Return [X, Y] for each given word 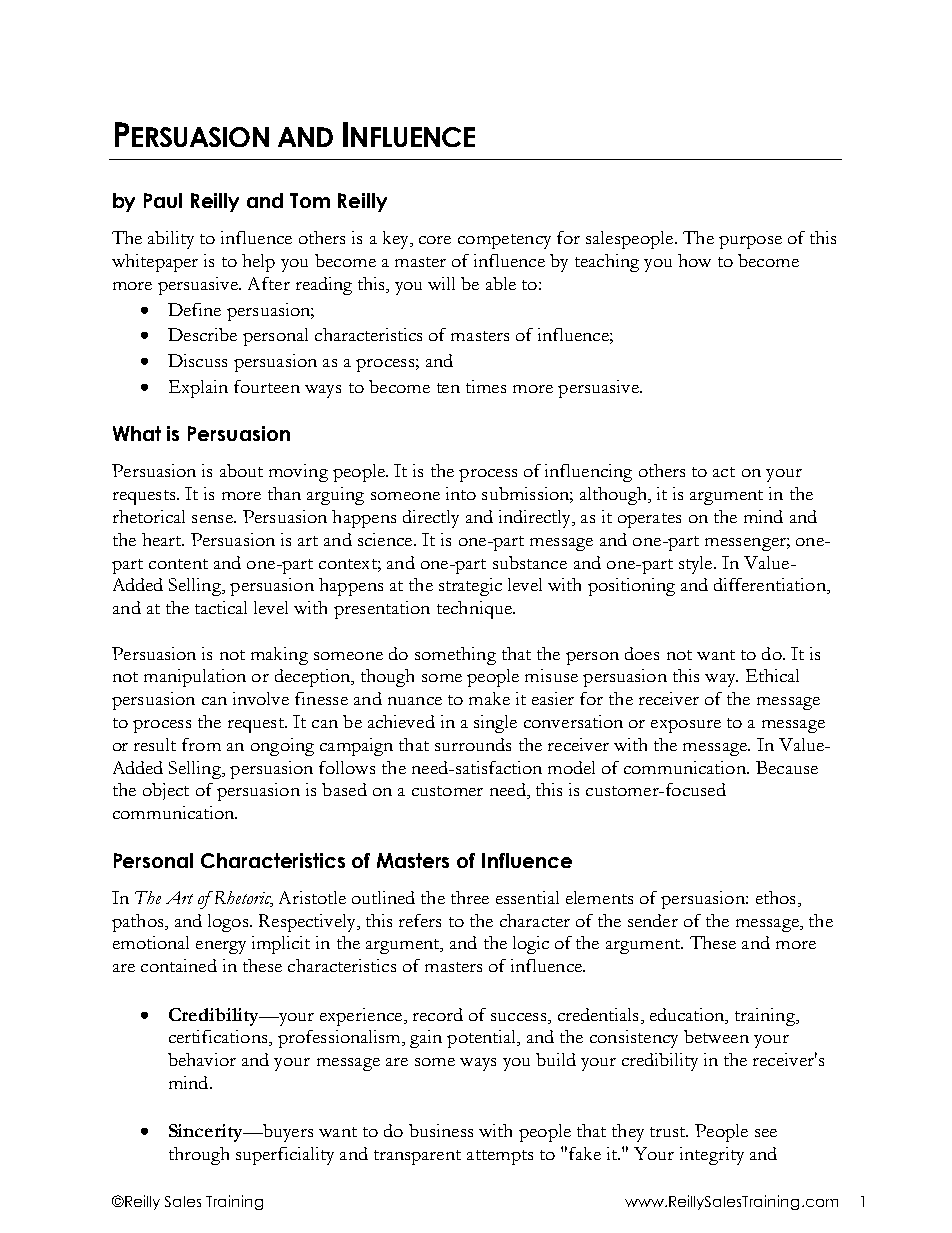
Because [787, 767]
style [697, 565]
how [694, 260]
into [461, 493]
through [199, 1156]
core [435, 240]
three [470, 897]
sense [213, 519]
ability [171, 240]
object [166, 791]
